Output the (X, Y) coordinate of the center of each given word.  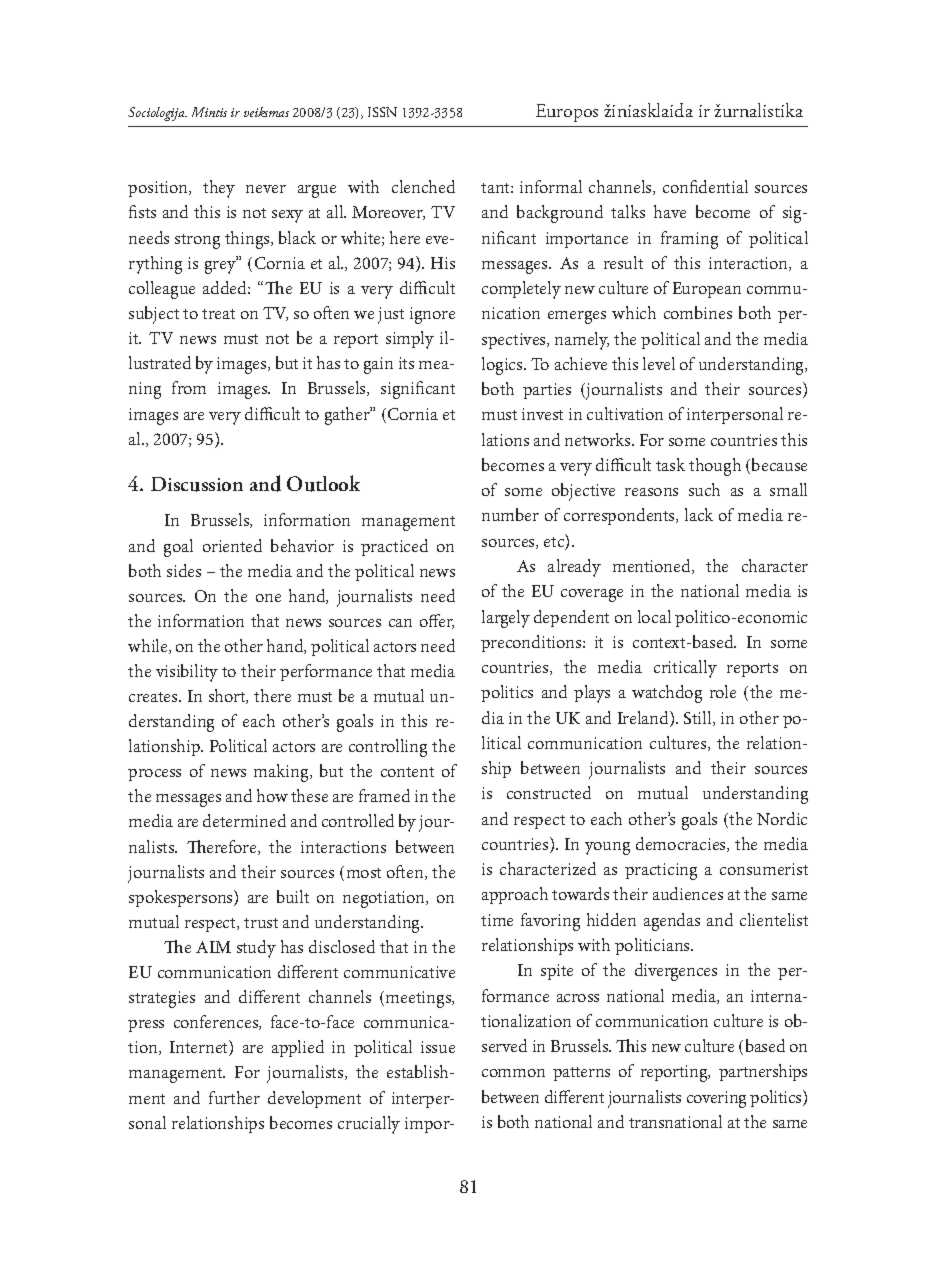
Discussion (197, 484)
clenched (423, 186)
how (272, 795)
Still (699, 718)
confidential (705, 186)
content (407, 772)
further (234, 1097)
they (219, 189)
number (510, 514)
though (715, 467)
